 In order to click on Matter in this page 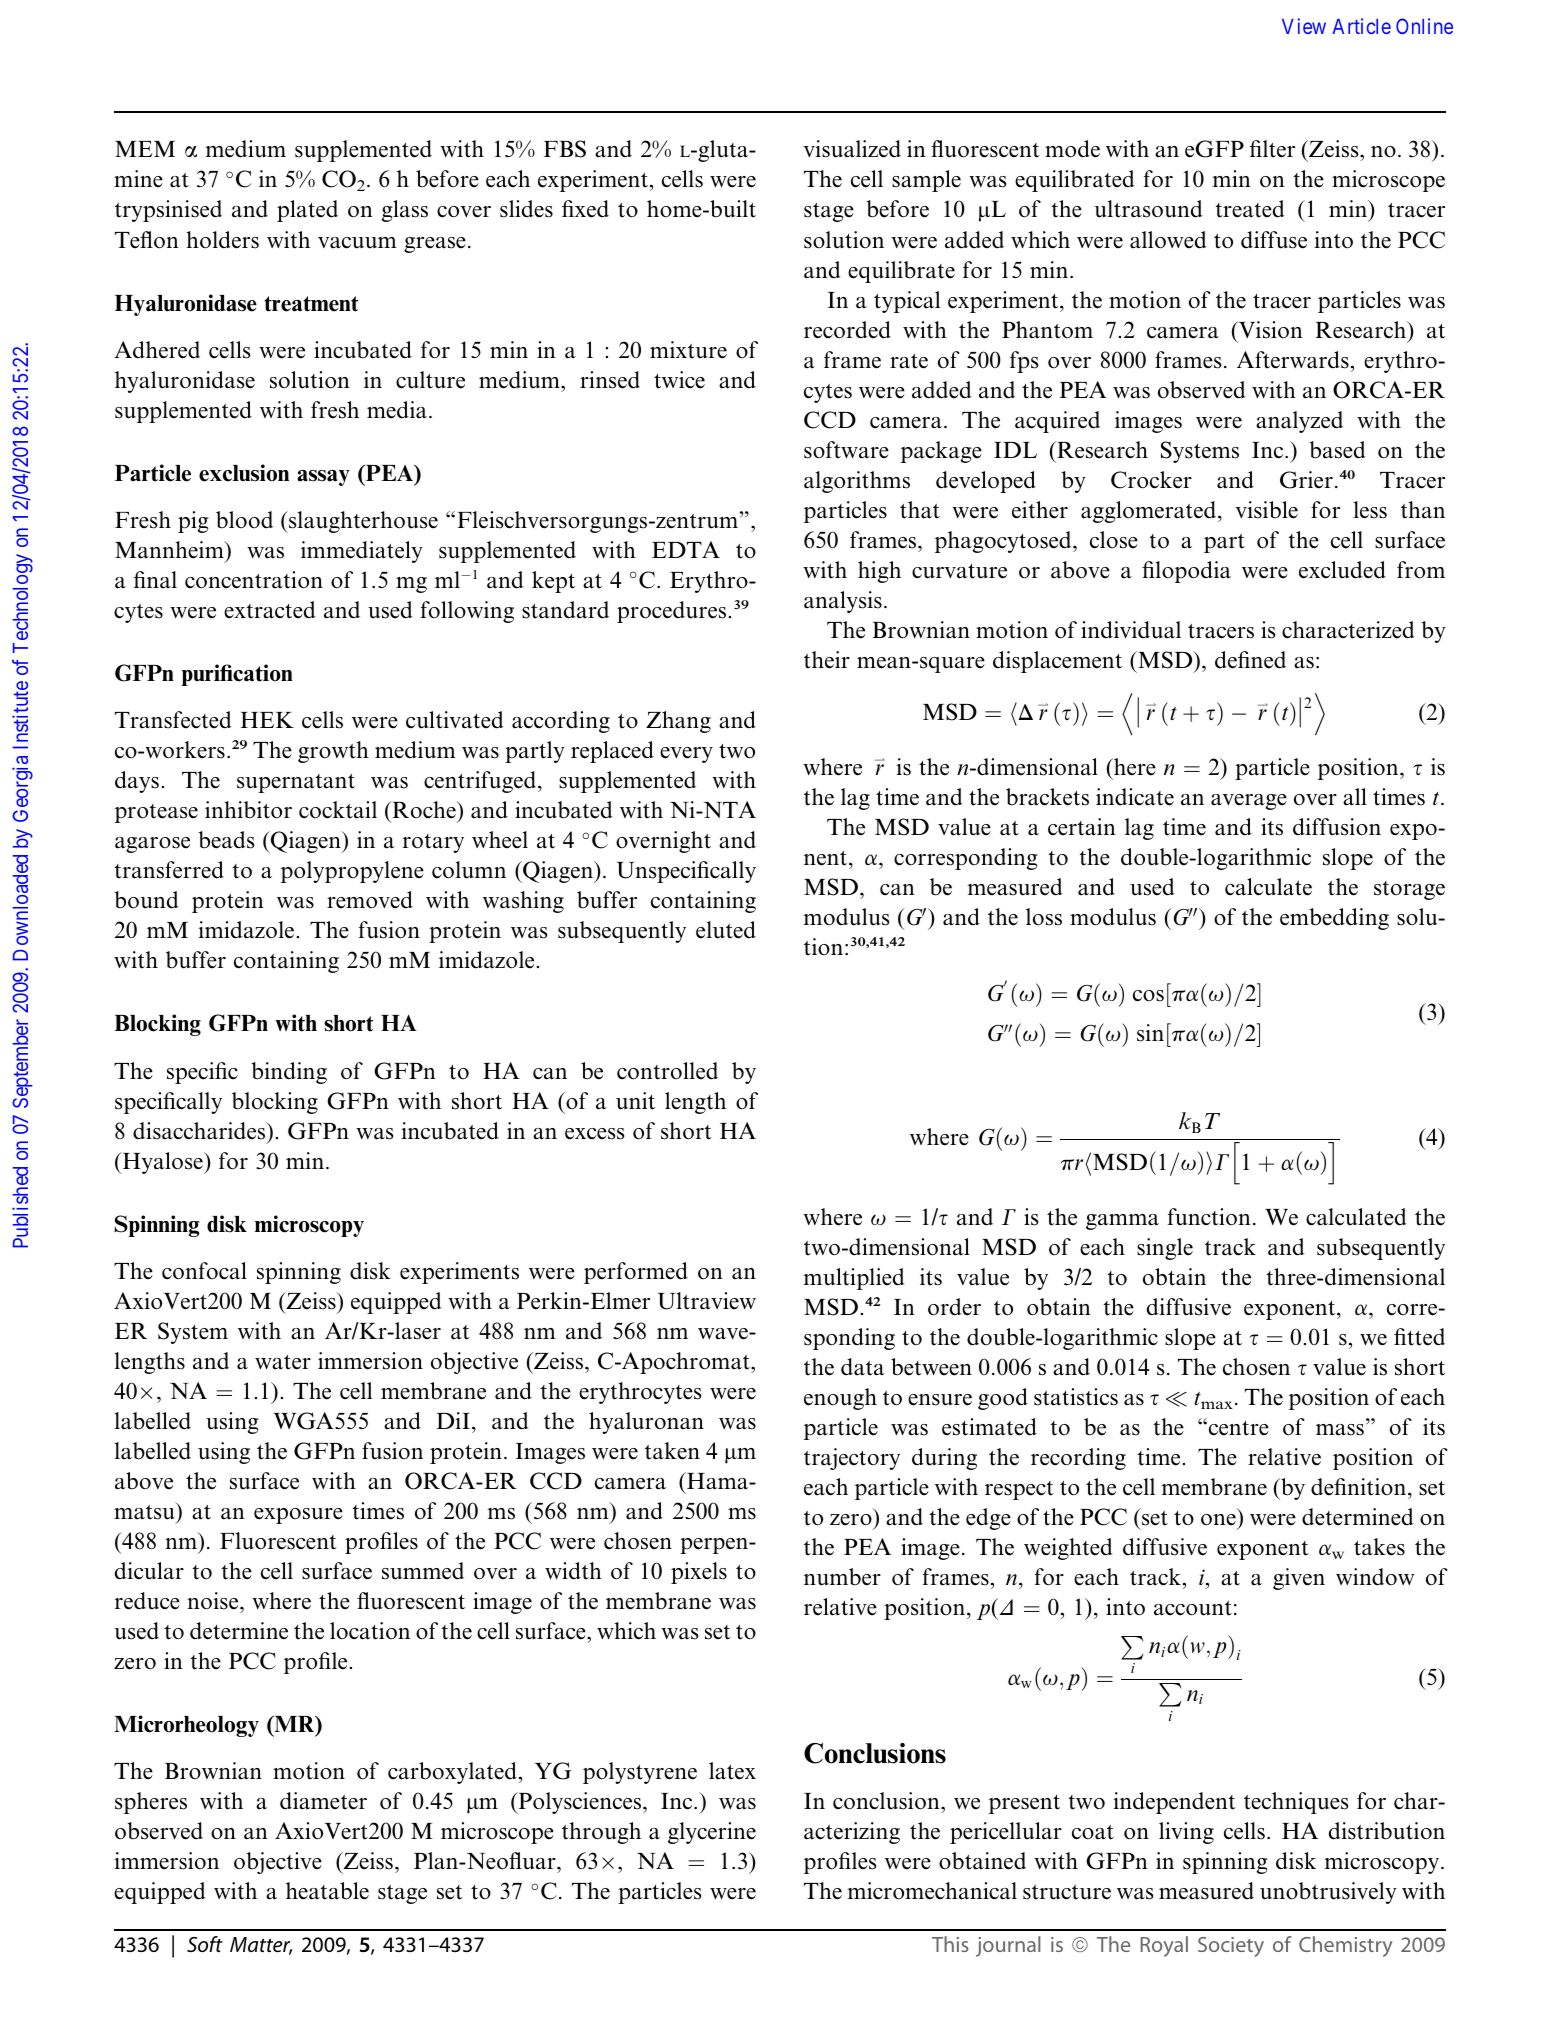, I will do `click(261, 1946)`.
